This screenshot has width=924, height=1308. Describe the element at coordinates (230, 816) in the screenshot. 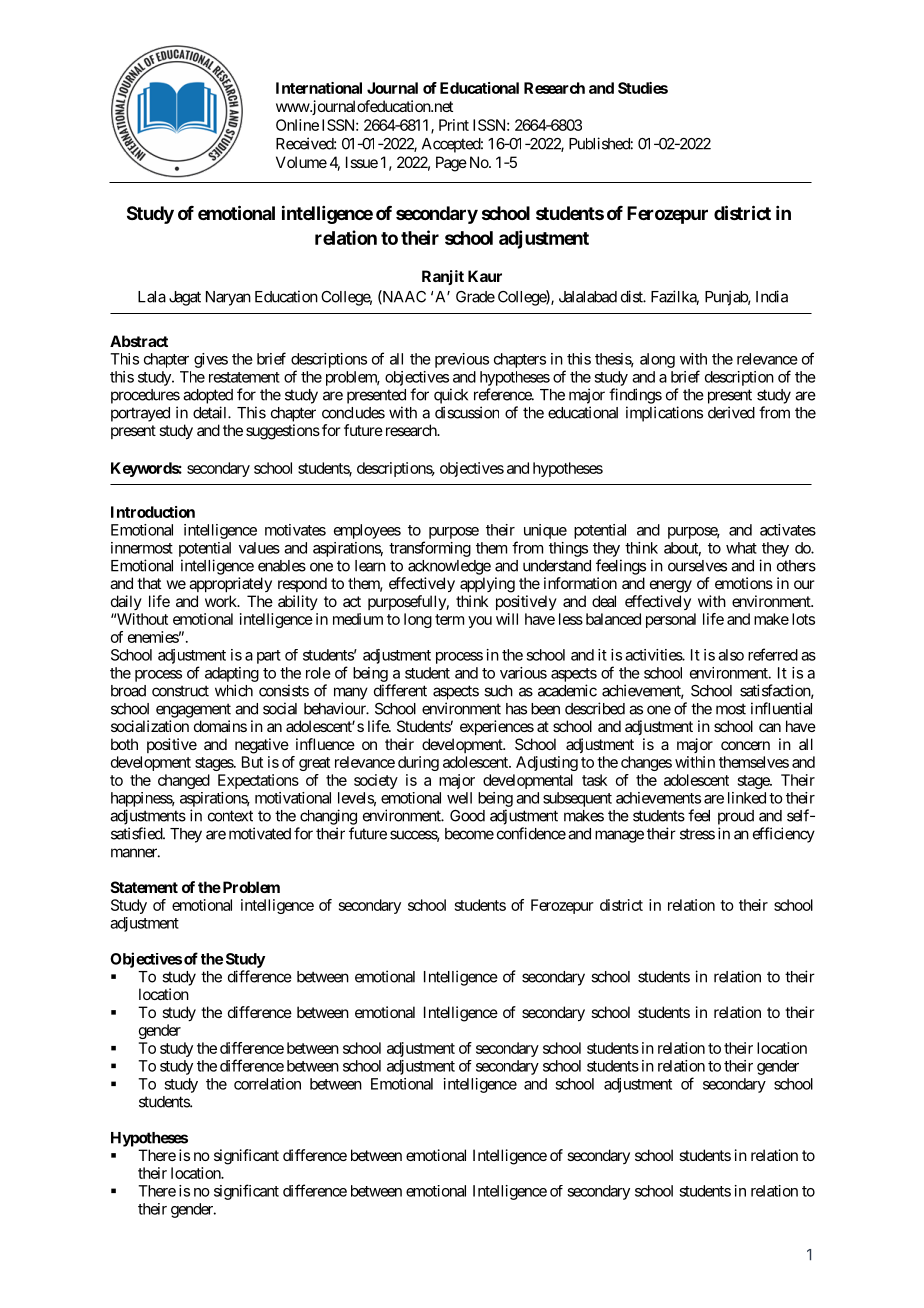

I see `context` at that location.
